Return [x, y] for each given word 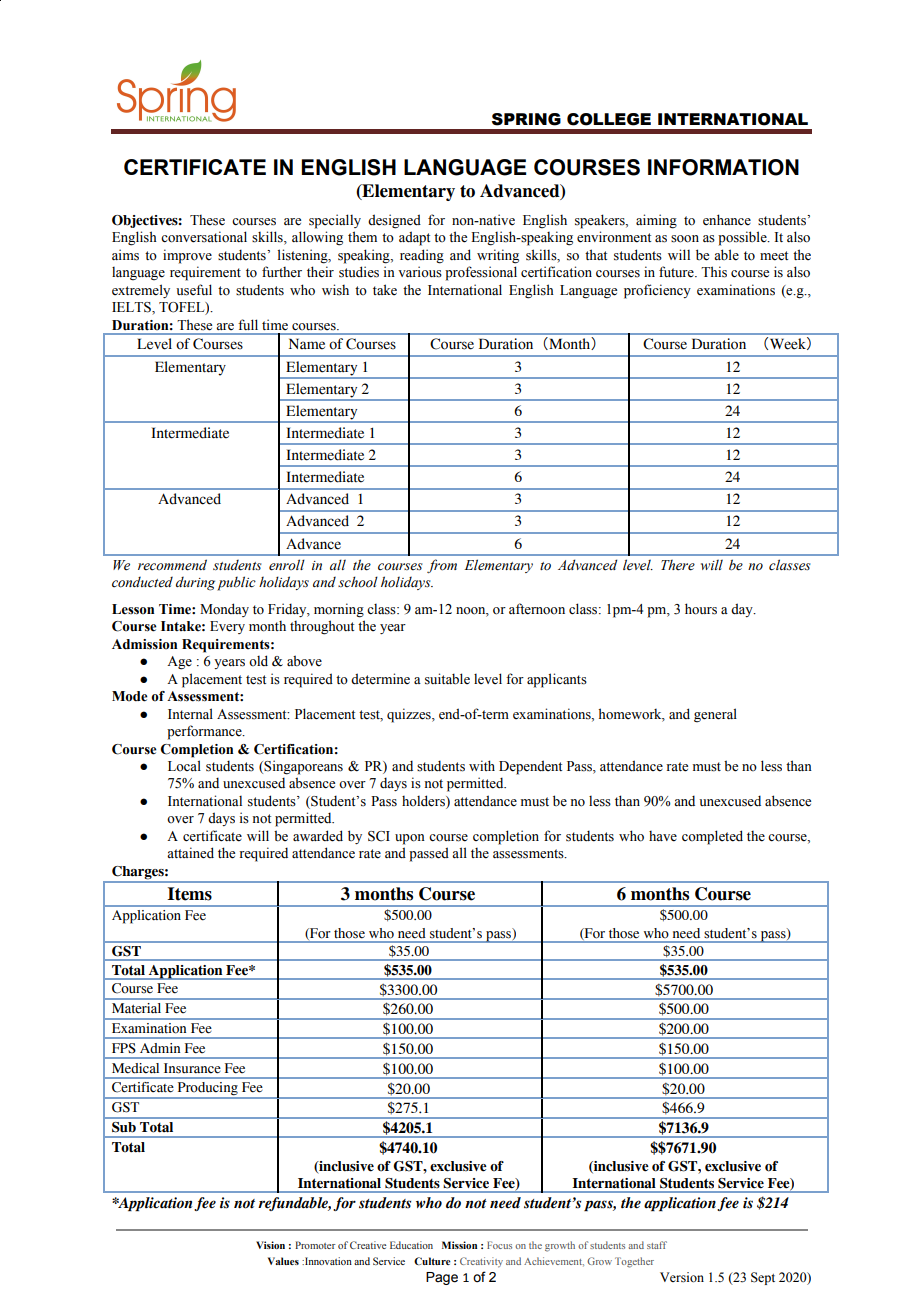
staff [657, 1245]
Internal [190, 714]
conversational [204, 237]
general [715, 715]
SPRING [526, 119]
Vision [270, 1245]
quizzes [410, 715]
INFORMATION [723, 167]
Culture [432, 1261]
